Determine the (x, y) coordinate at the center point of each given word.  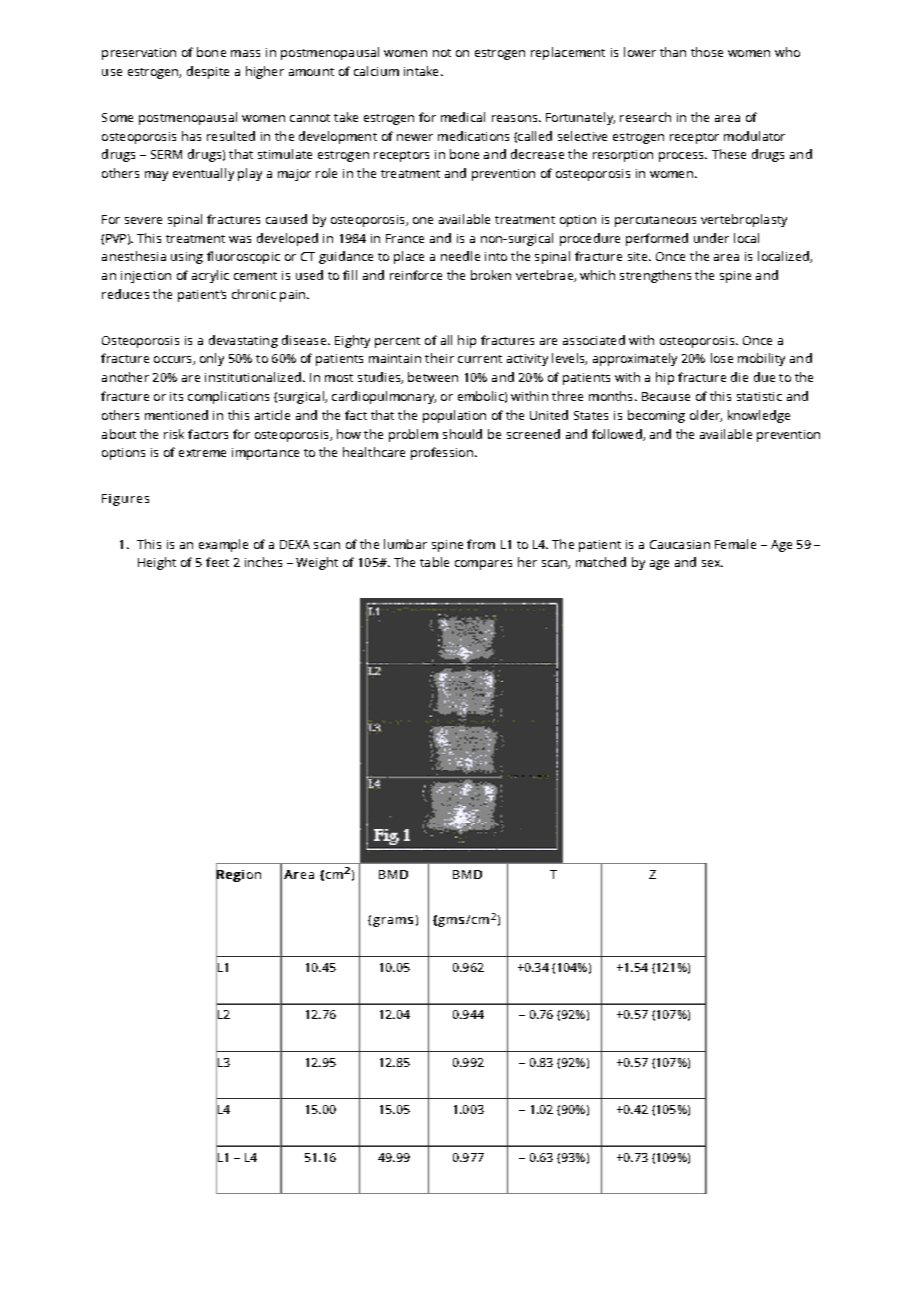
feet (217, 562)
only (212, 359)
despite (208, 72)
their (439, 358)
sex (712, 563)
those (707, 52)
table (434, 562)
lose (722, 358)
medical (463, 117)
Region (238, 875)
